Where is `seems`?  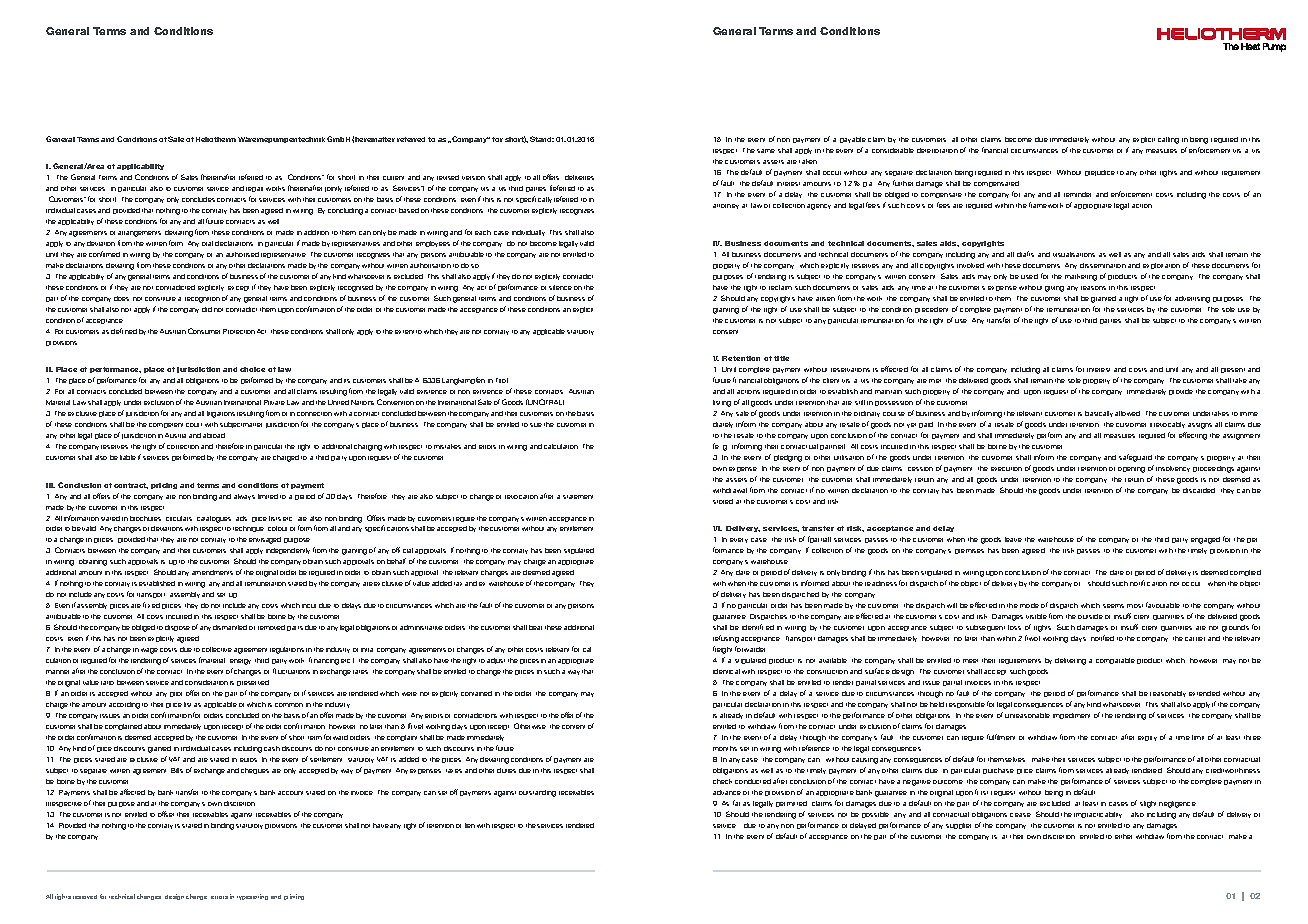
seems is located at coordinates (1113, 606).
